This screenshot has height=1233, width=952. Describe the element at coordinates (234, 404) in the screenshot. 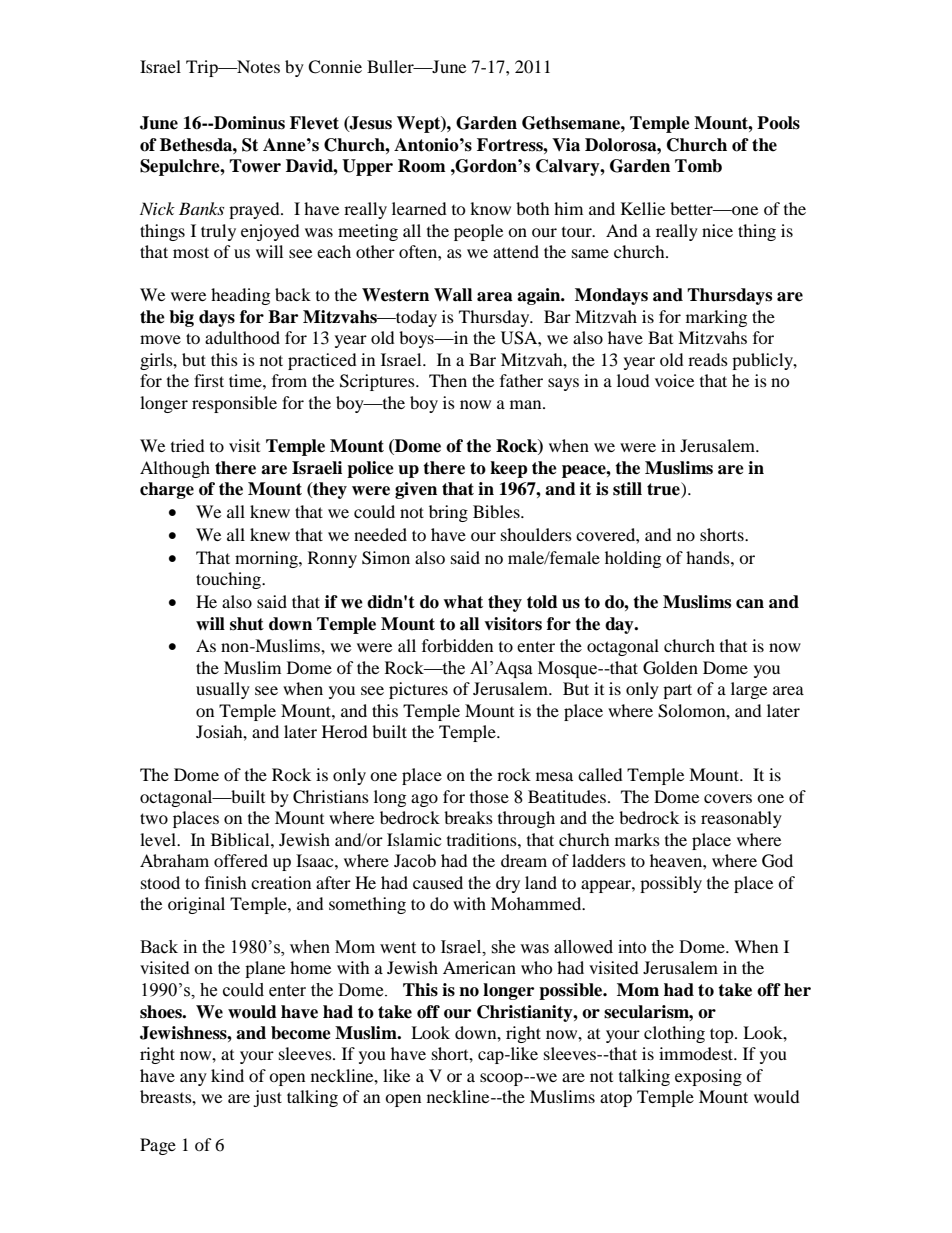

I see `responsible` at that location.
